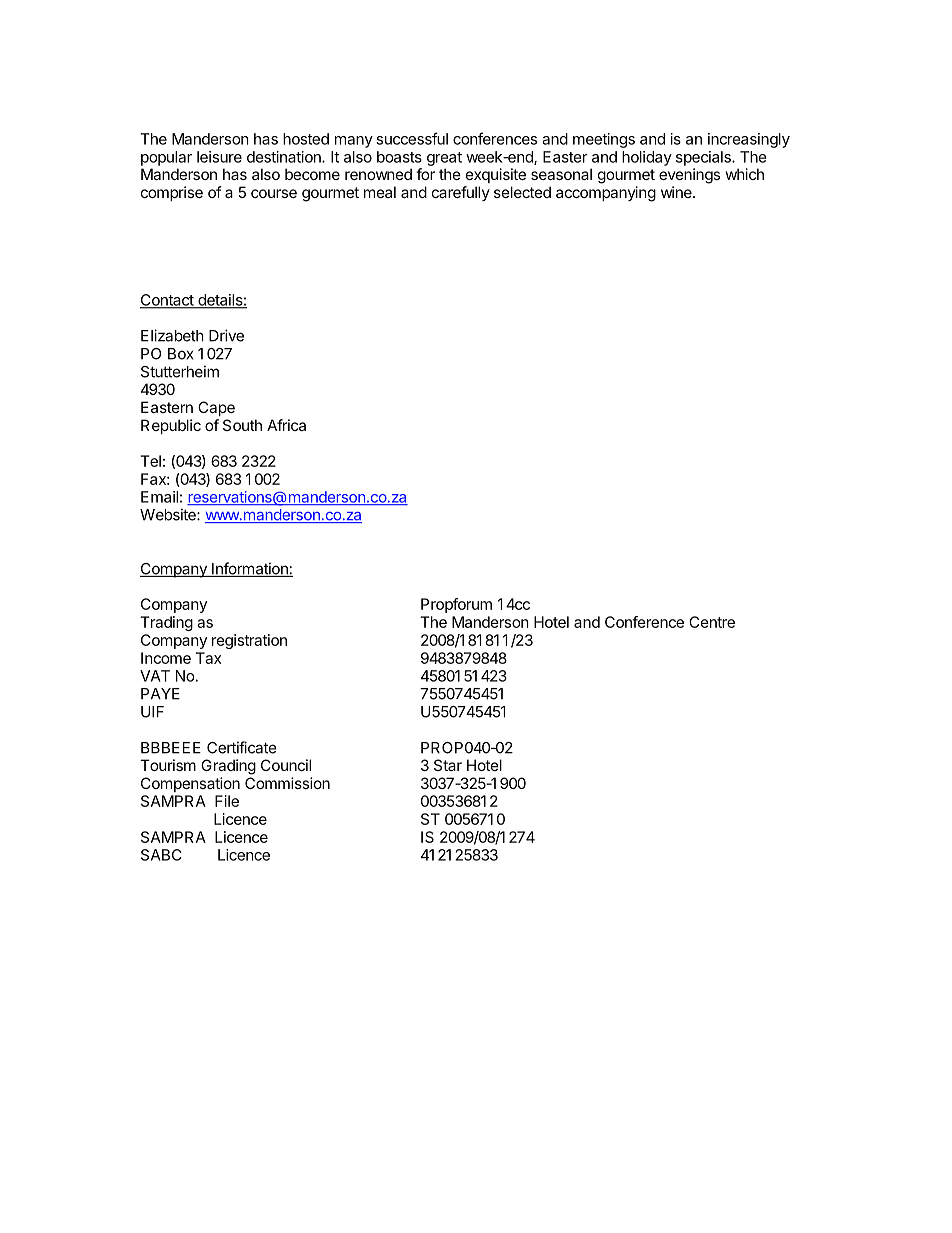 Image resolution: width=952 pixels, height=1233 pixels. I want to click on great, so click(444, 159).
